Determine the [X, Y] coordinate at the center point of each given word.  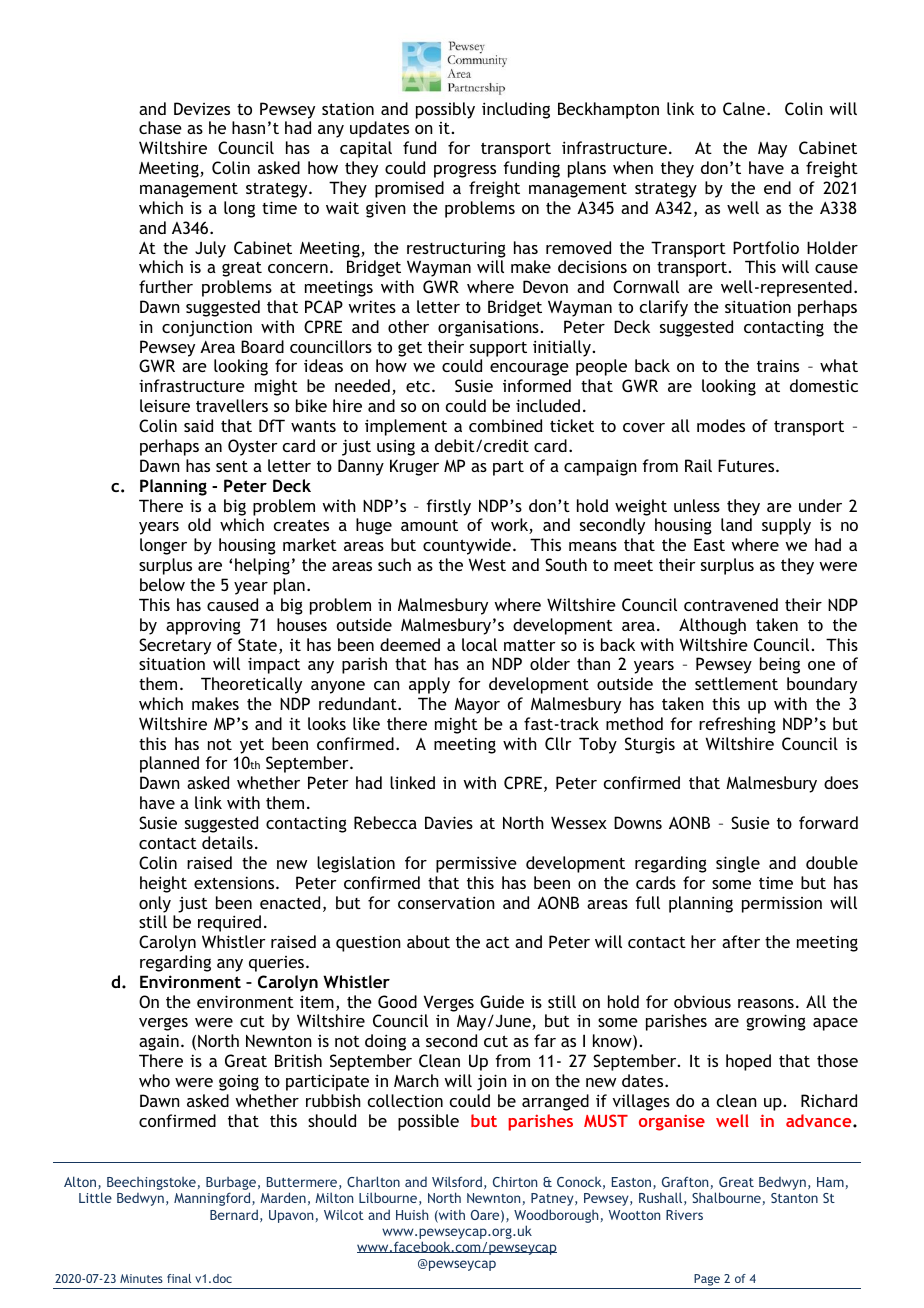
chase [160, 127]
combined [505, 425]
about [428, 941]
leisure [165, 405]
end [777, 187]
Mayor [477, 706]
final [179, 1278]
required [229, 923]
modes [721, 425]
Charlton [373, 1181]
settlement [736, 683]
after [741, 941]
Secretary [175, 646]
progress [465, 171]
